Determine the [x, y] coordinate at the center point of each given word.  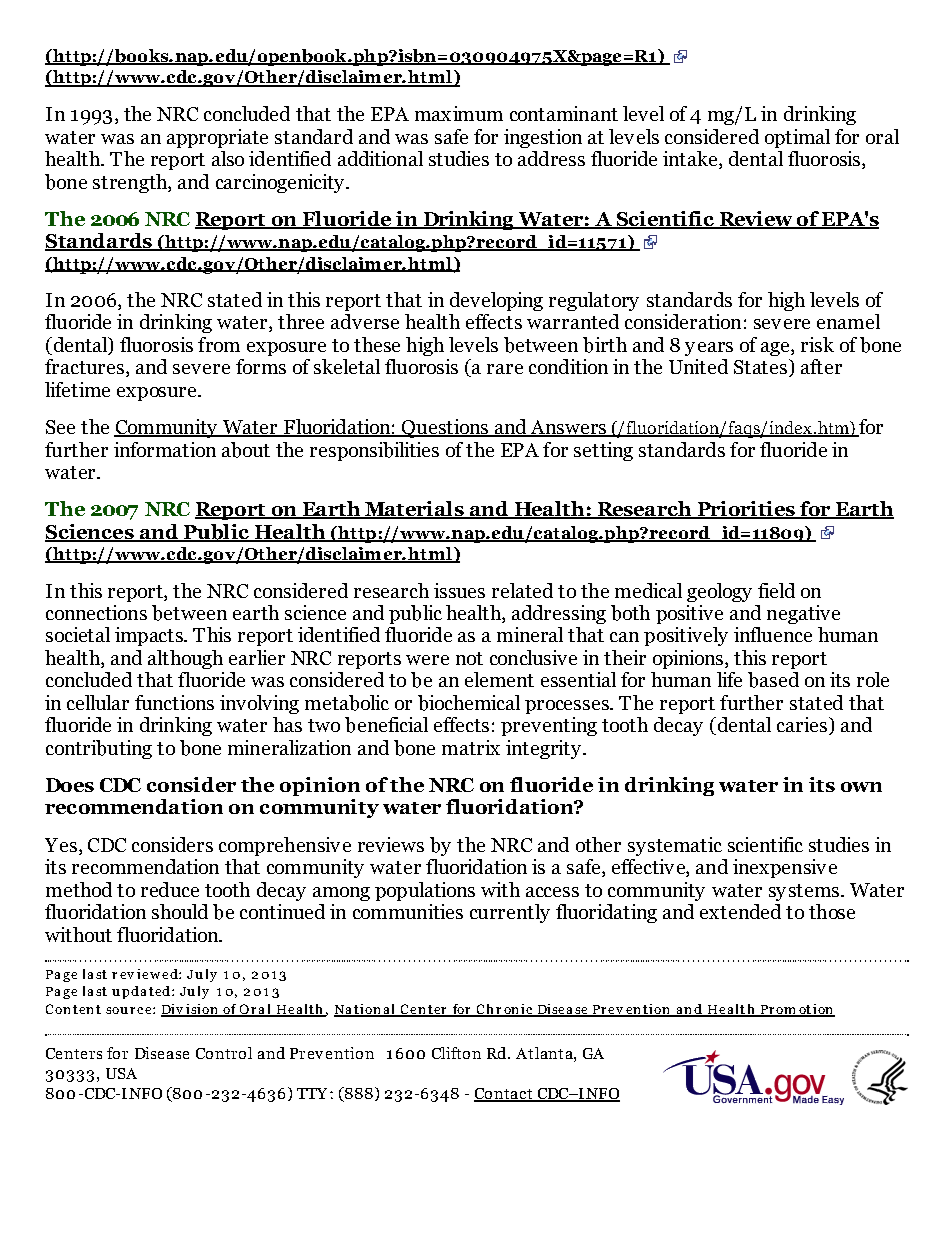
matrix [471, 747]
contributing [99, 749]
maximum [459, 113]
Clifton [456, 1053]
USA [121, 1073]
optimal [797, 138]
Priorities [746, 510]
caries [802, 724]
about [246, 450]
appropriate [217, 138]
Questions [445, 428]
